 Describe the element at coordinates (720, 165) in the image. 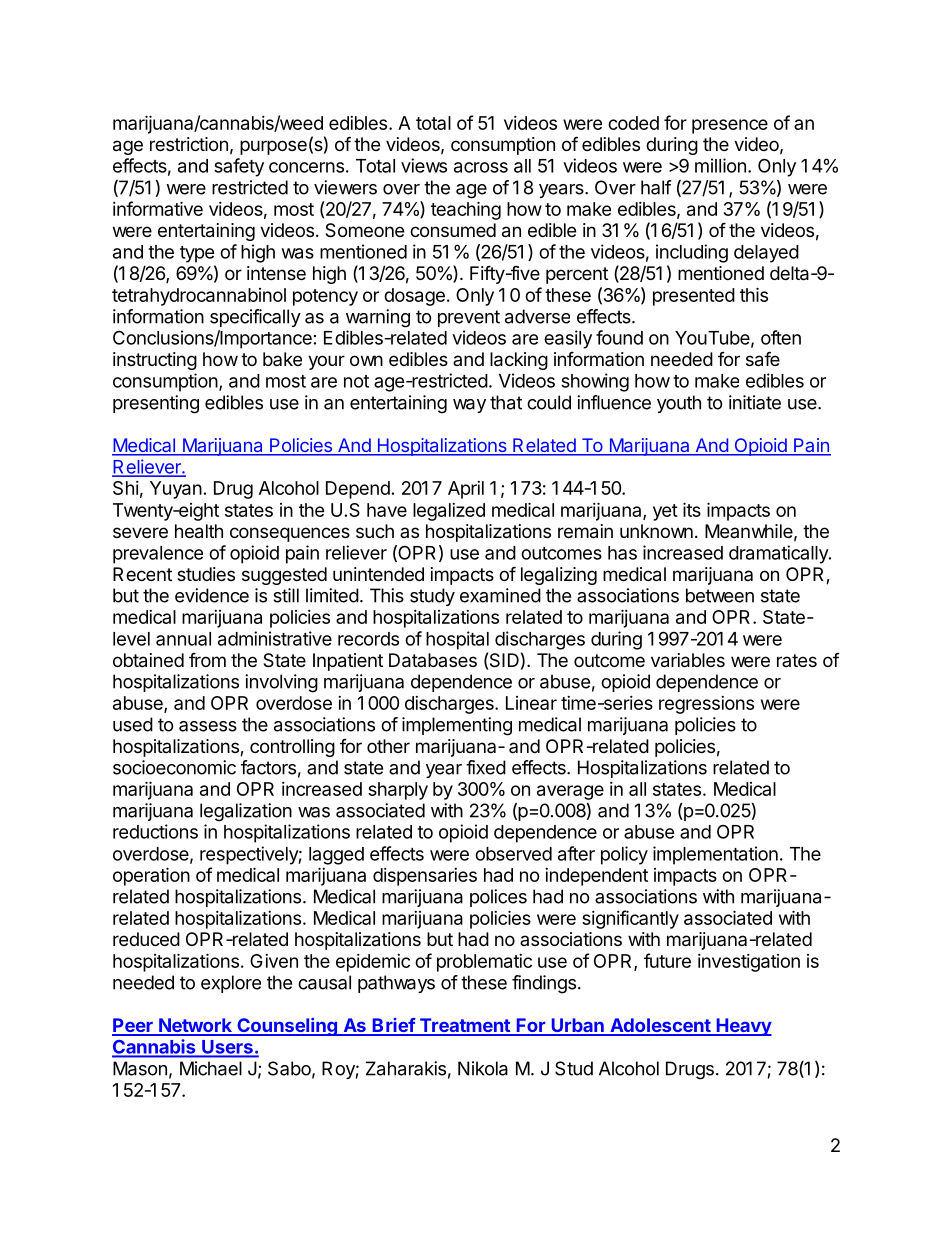

I see `million` at that location.
